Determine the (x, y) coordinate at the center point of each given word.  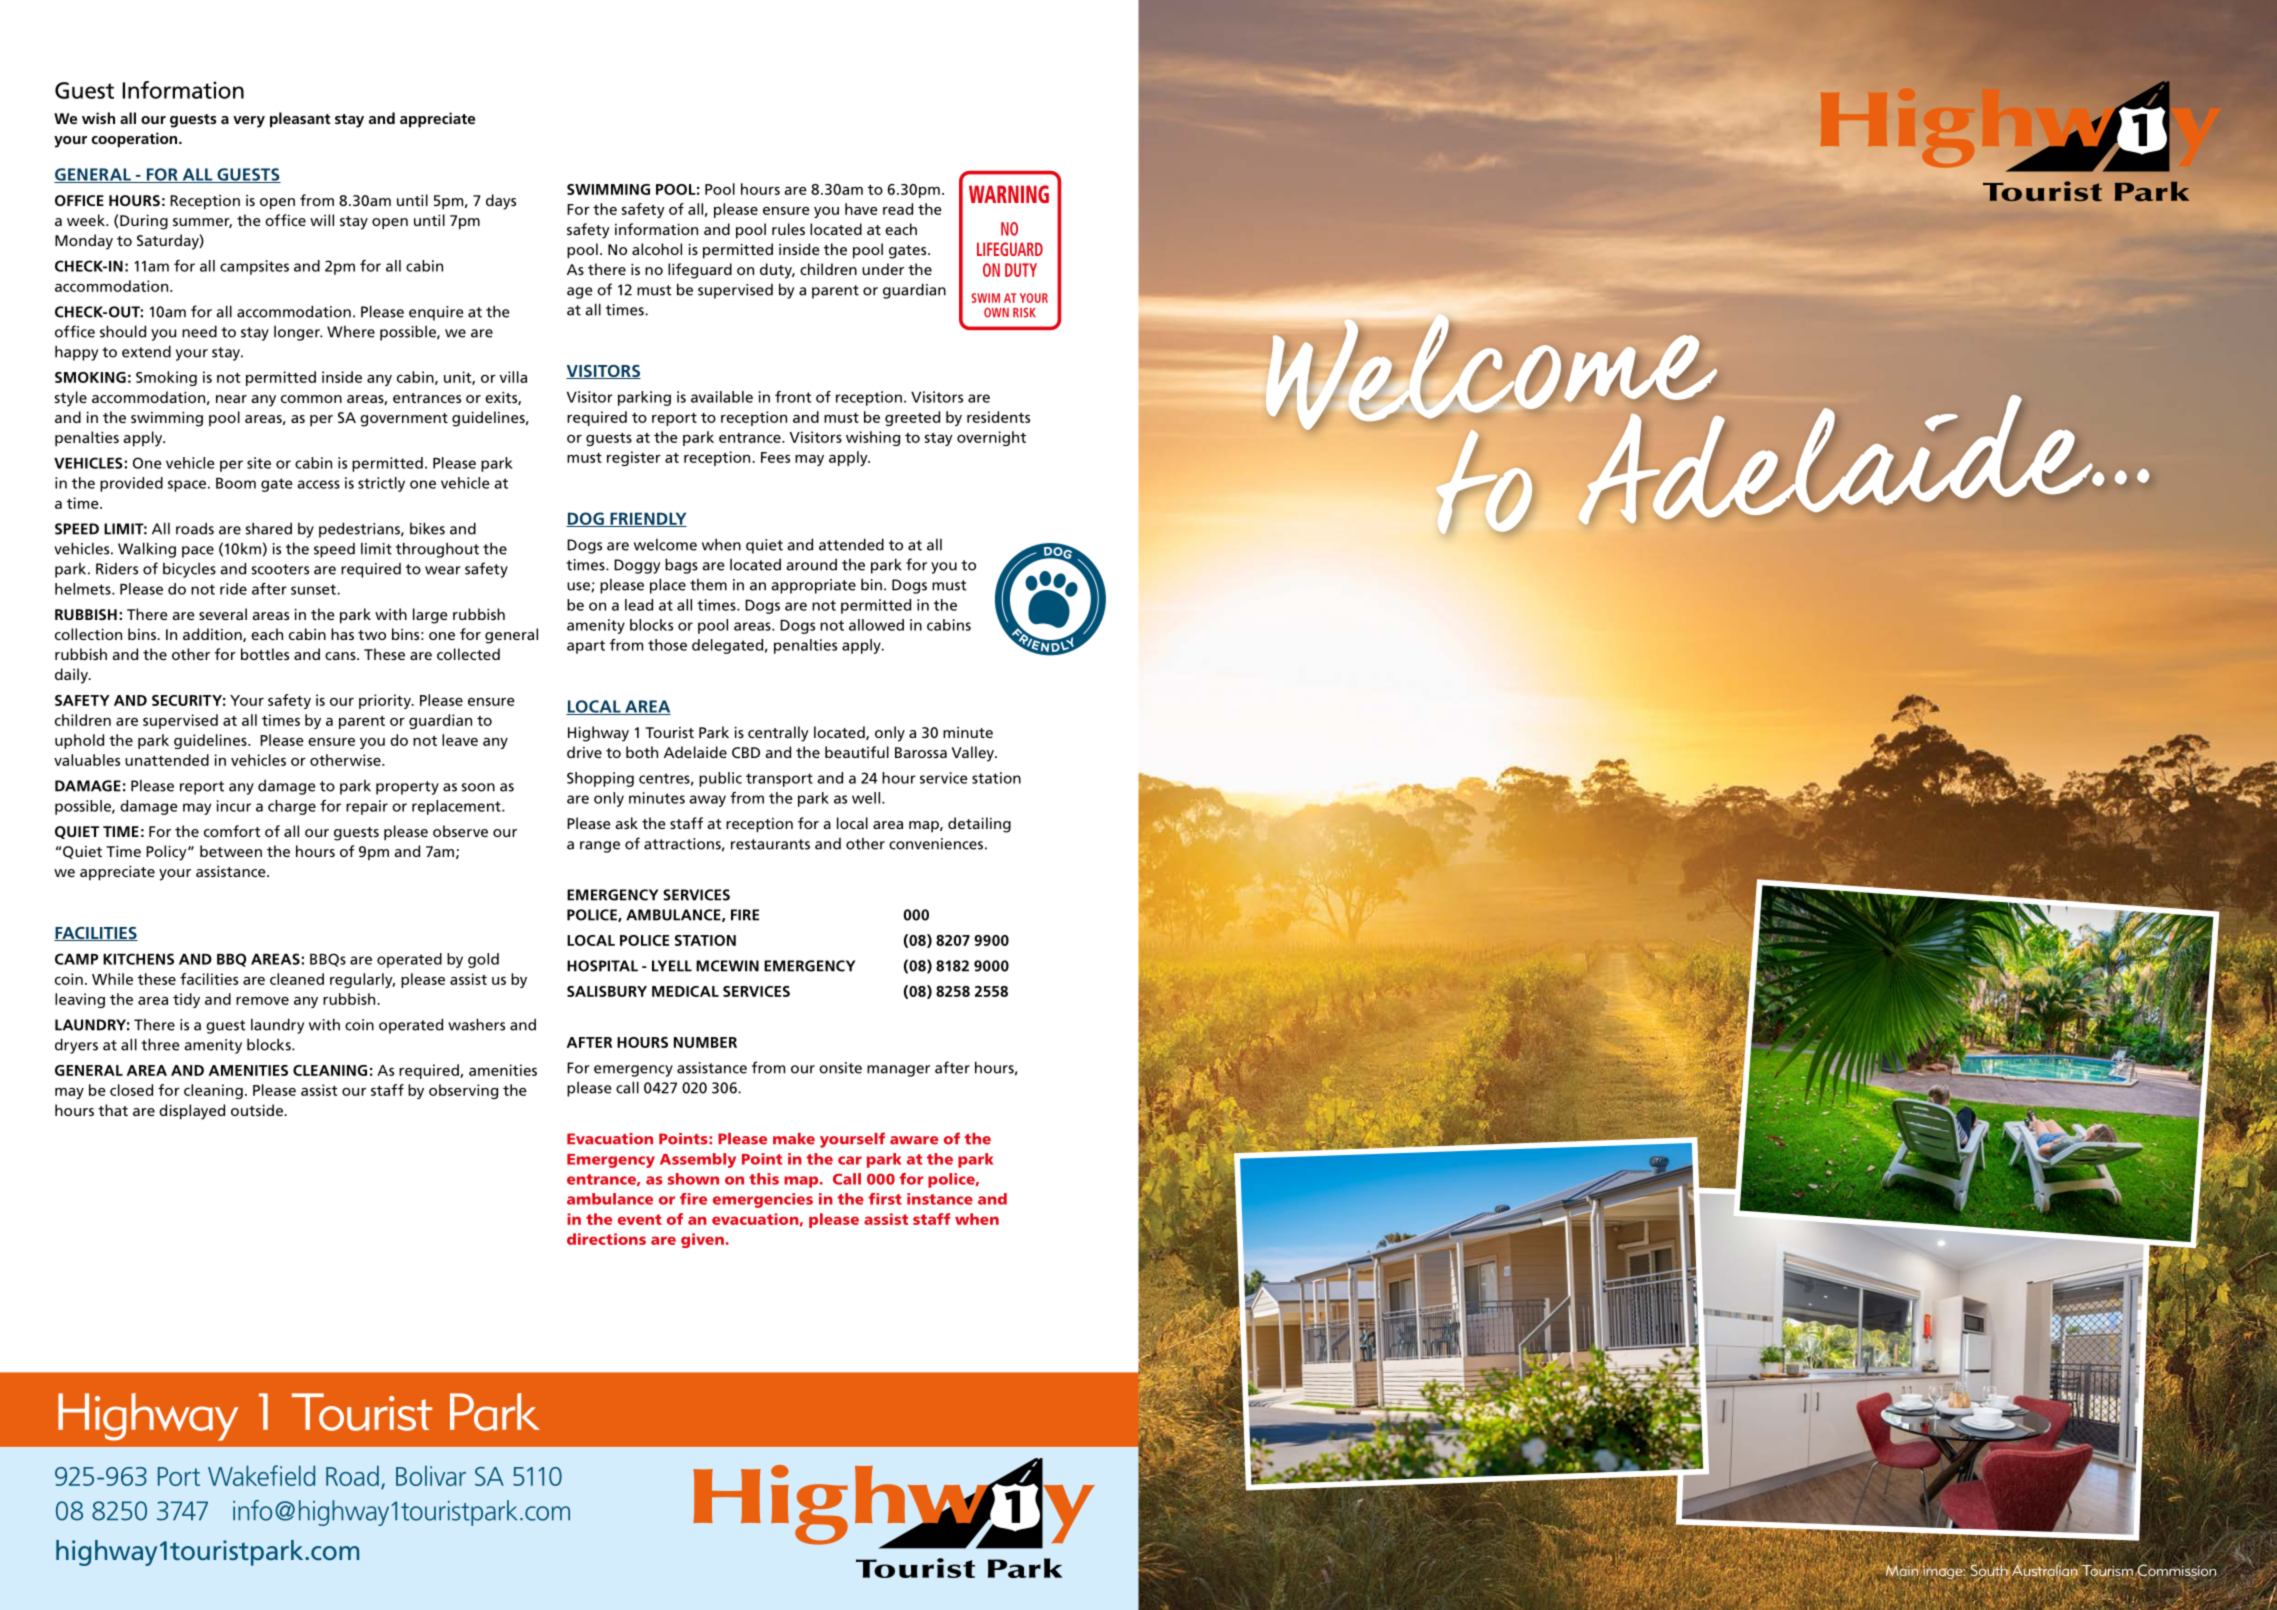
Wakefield (261, 1475)
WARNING (1009, 194)
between (231, 851)
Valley (974, 754)
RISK (1024, 313)
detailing (979, 825)
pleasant (300, 120)
